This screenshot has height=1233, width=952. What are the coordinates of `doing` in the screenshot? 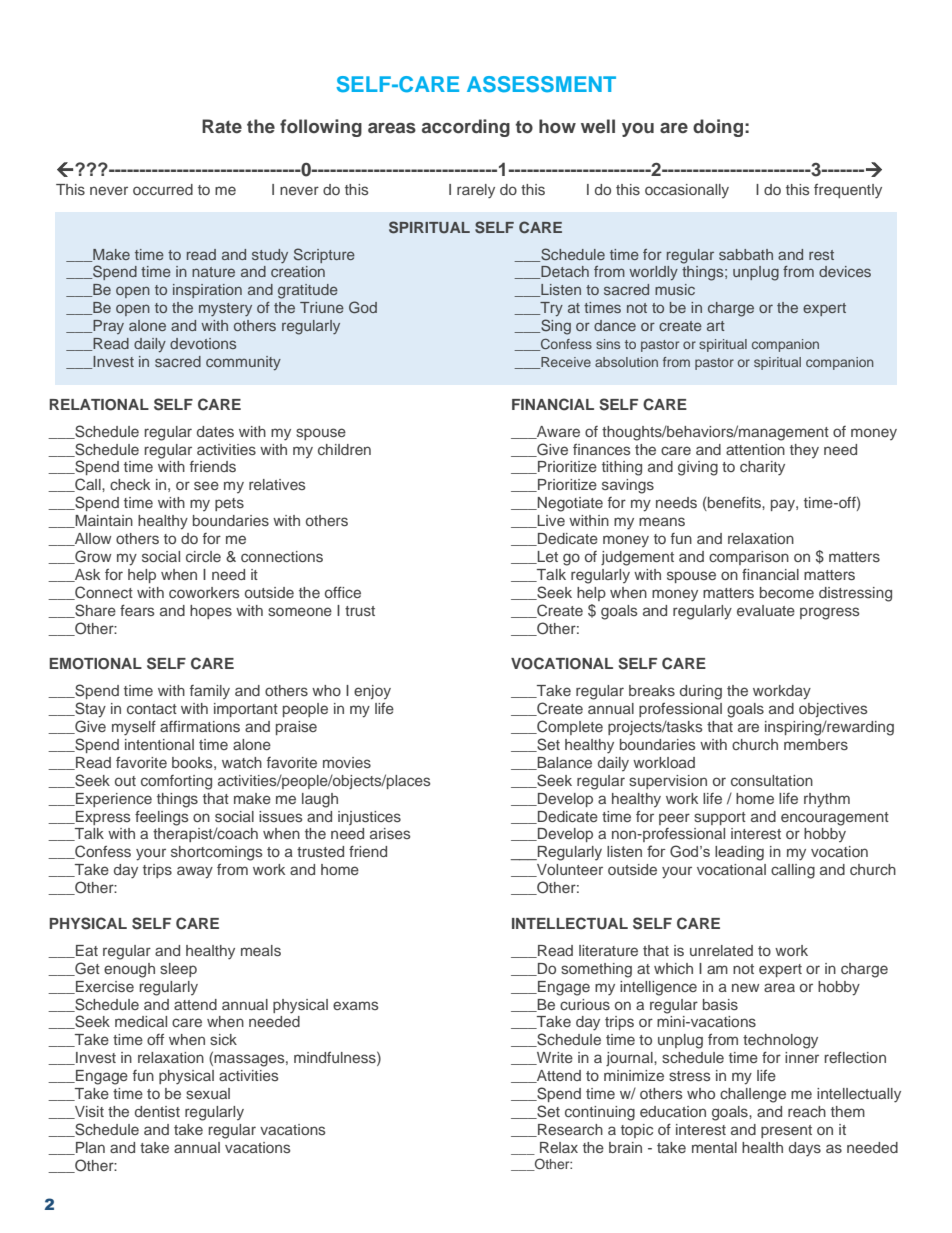 It's located at (718, 128).
